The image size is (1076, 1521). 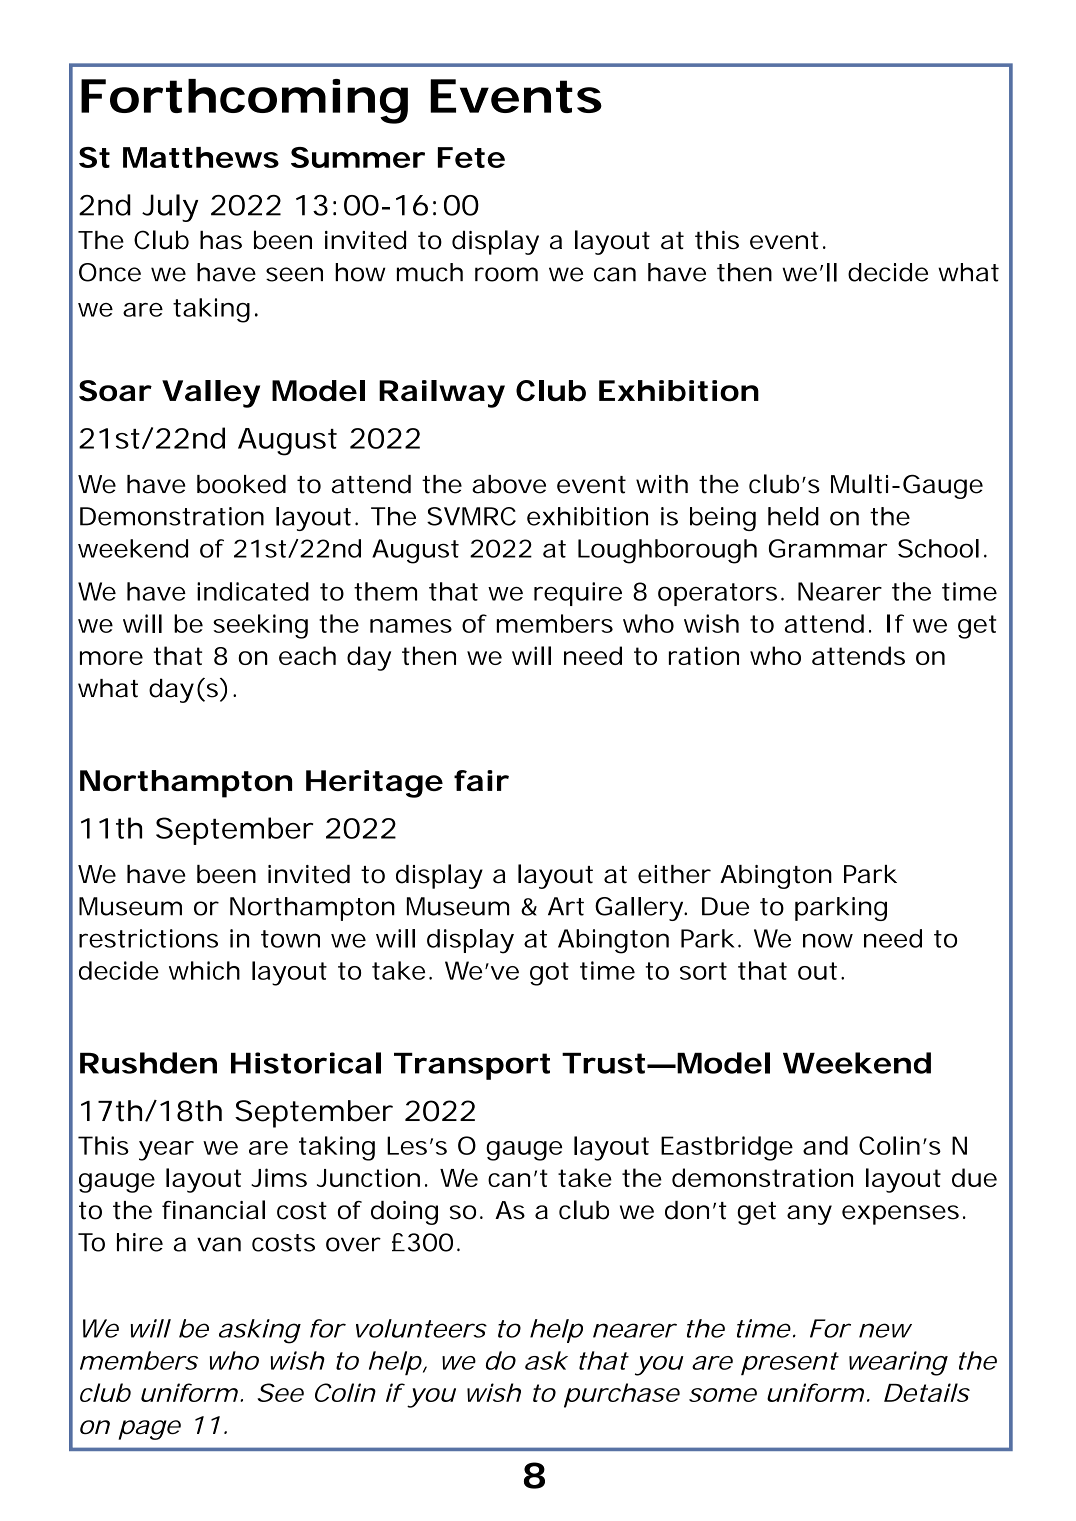 I want to click on Fete, so click(x=471, y=157).
